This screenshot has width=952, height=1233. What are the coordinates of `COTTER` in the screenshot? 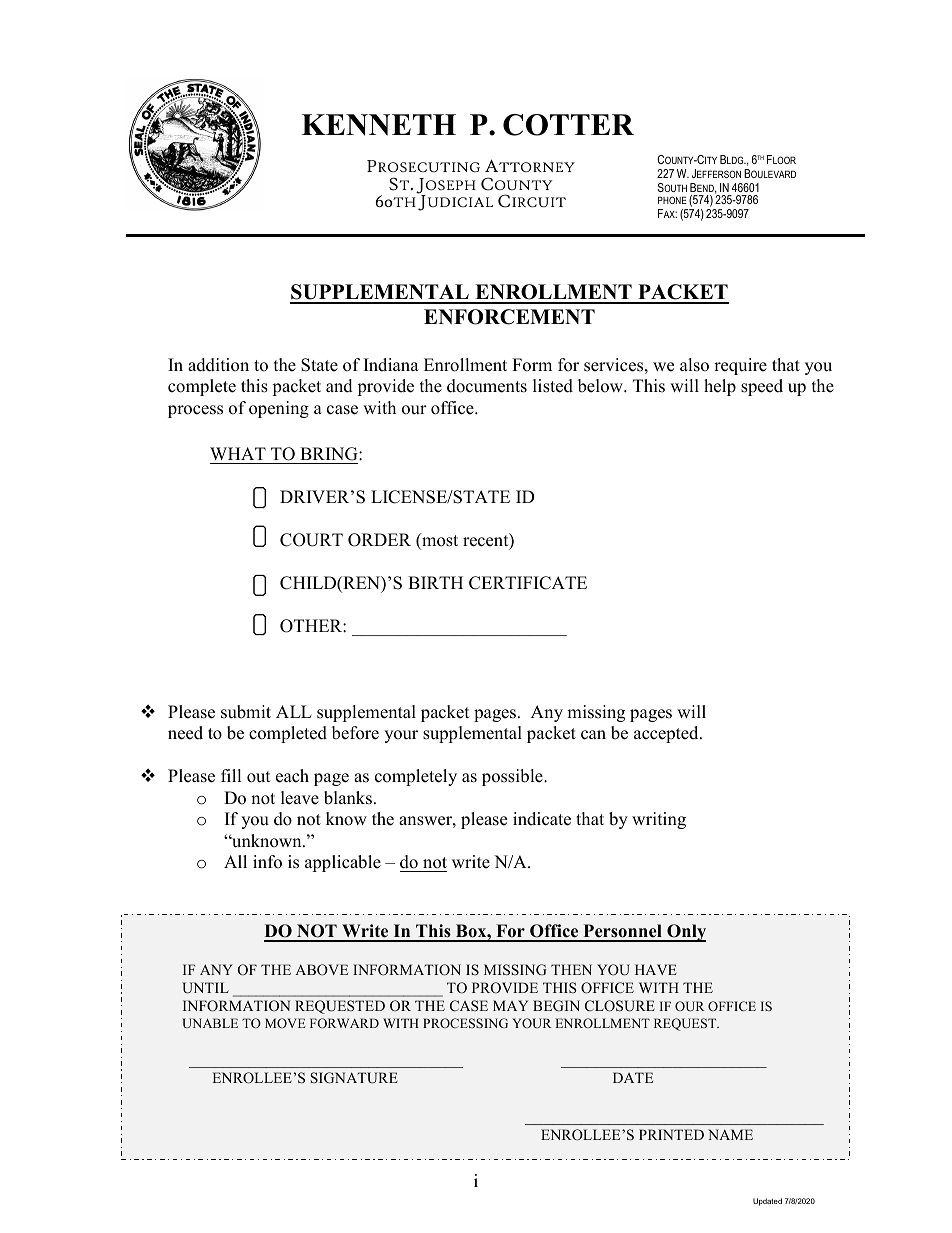 It's located at (568, 125).
